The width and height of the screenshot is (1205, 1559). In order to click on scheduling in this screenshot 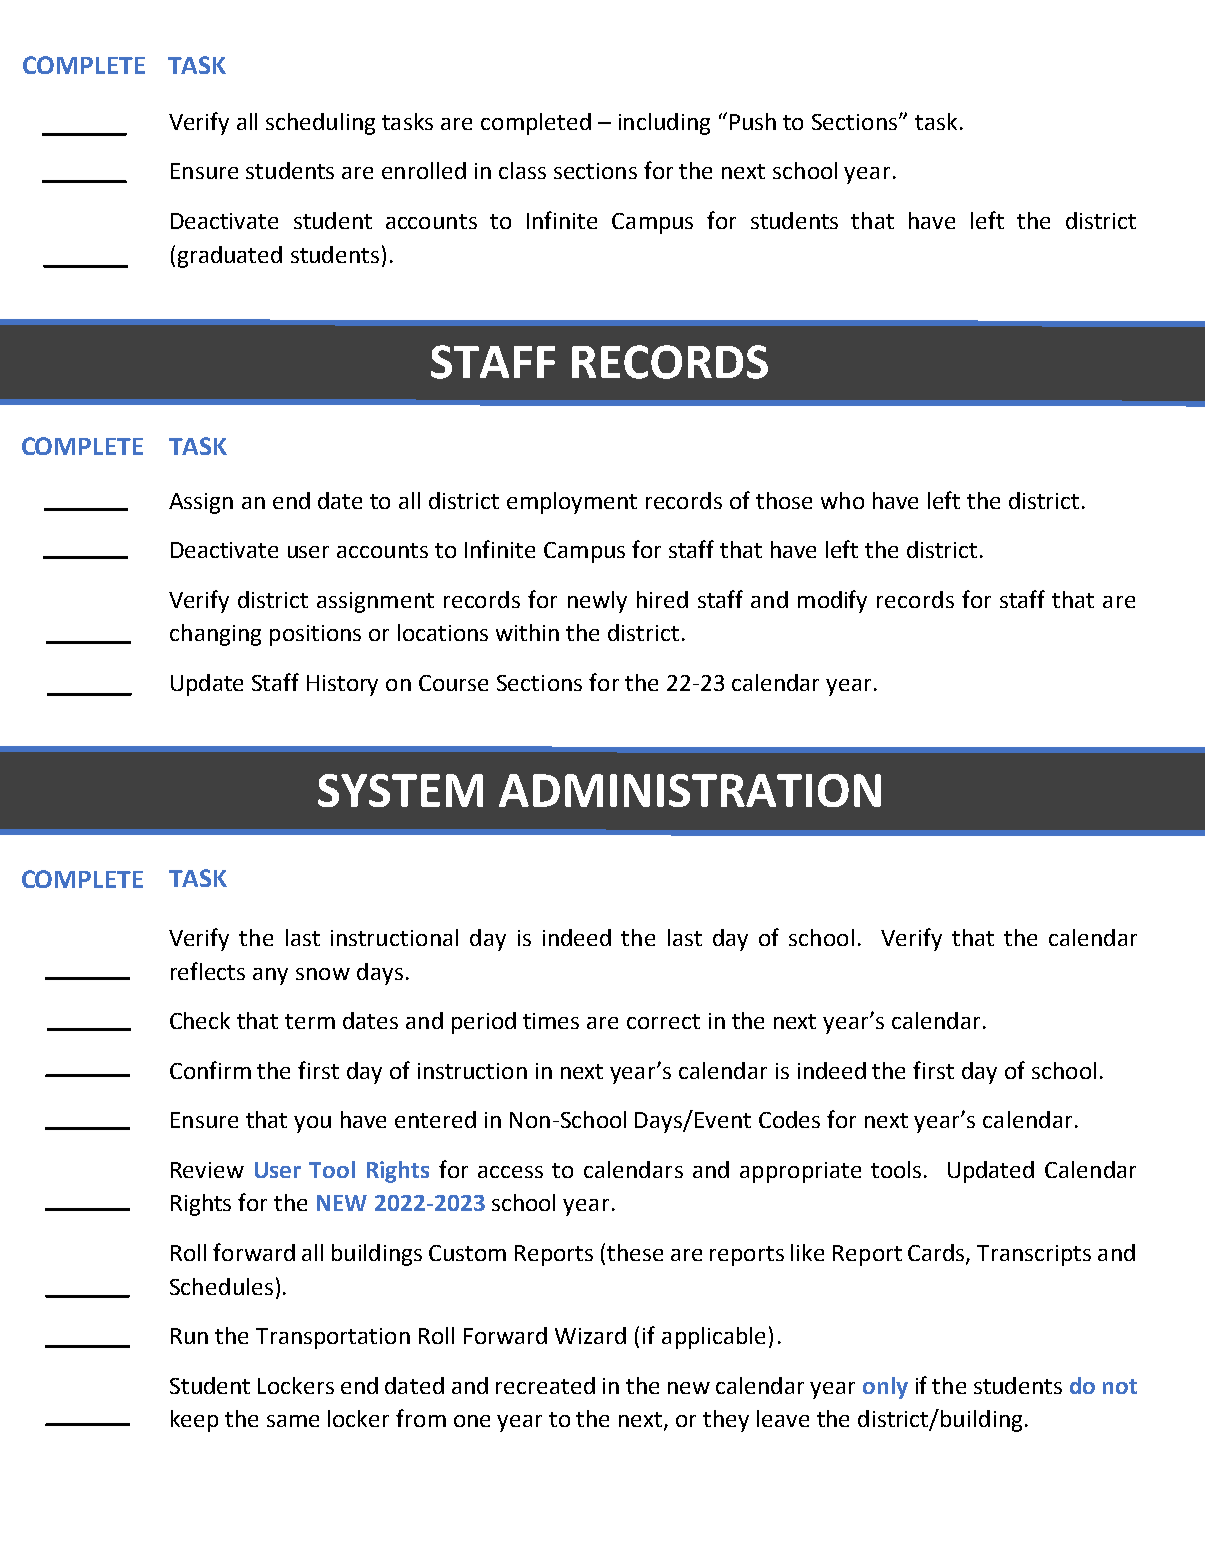, I will do `click(320, 124)`.
